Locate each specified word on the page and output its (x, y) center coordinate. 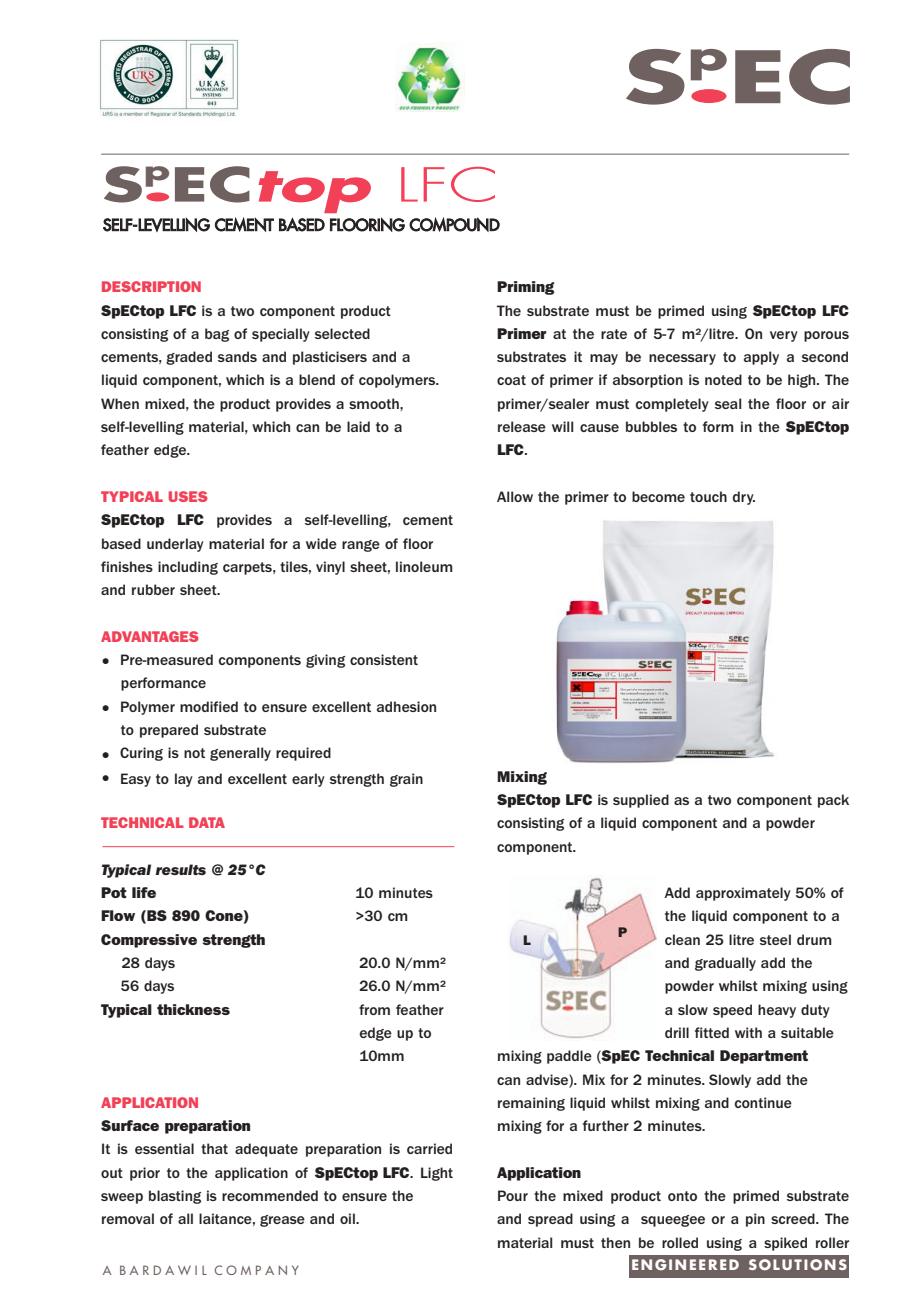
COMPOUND (454, 224)
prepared (169, 731)
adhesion (406, 706)
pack (833, 801)
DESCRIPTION (151, 286)
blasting (175, 1197)
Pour (513, 1195)
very (784, 336)
